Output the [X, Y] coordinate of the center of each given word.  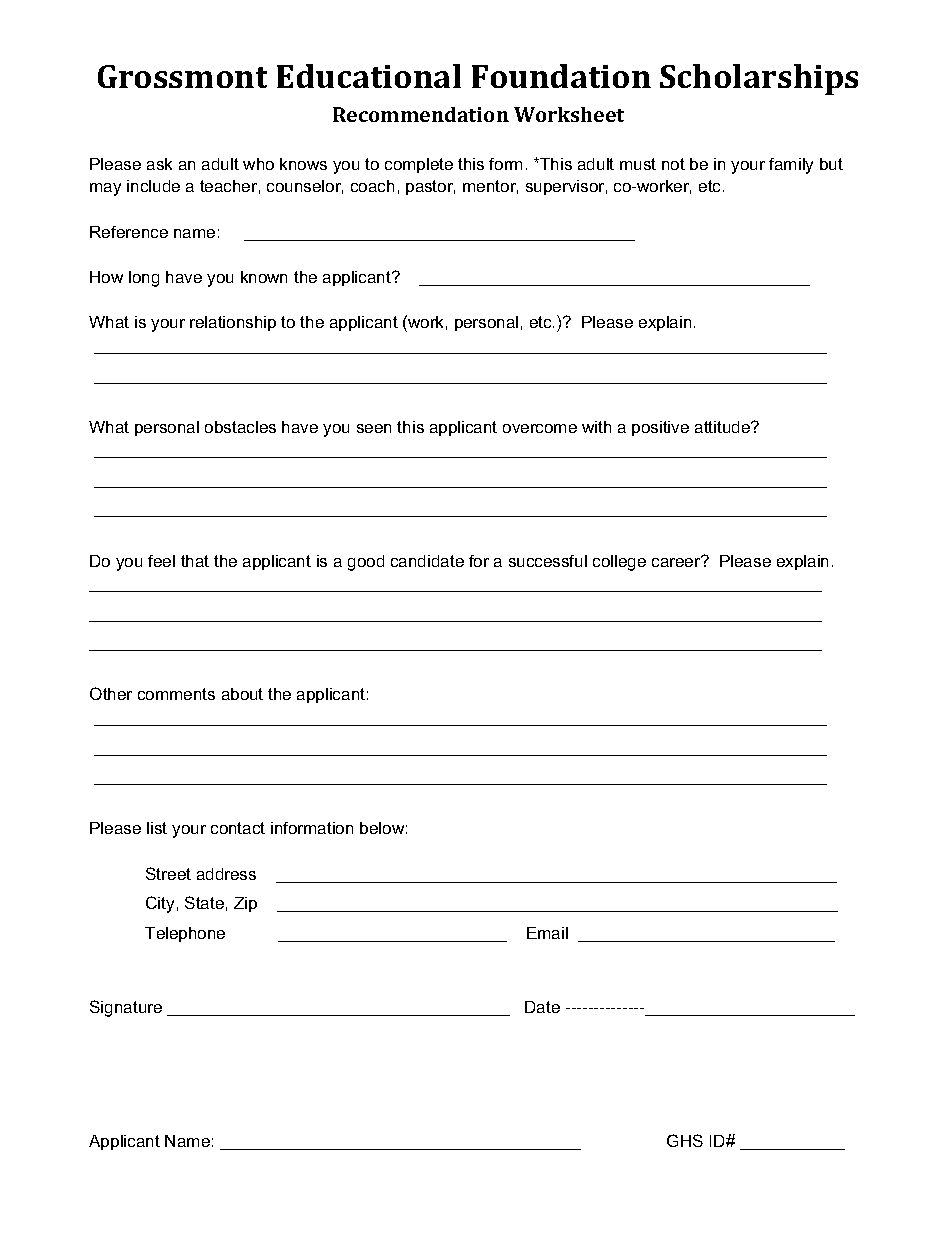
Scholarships [759, 79]
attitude [724, 427]
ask [159, 164]
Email [547, 933]
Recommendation [421, 114]
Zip [245, 904]
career [677, 561]
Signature [126, 1008]
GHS [685, 1140]
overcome [540, 428]
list [157, 828]
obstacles [240, 427]
